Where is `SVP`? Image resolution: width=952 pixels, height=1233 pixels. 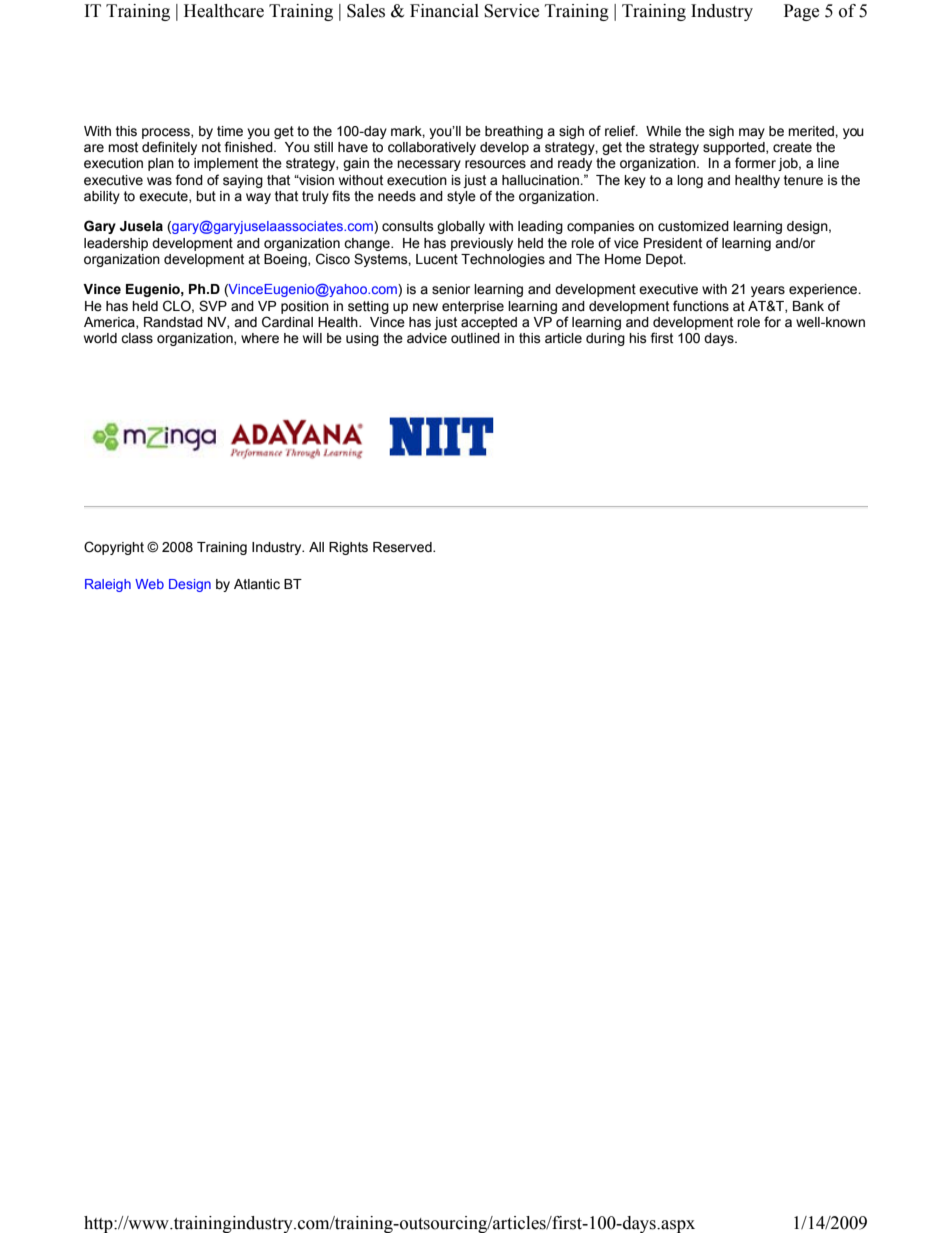 SVP is located at coordinates (213, 306).
